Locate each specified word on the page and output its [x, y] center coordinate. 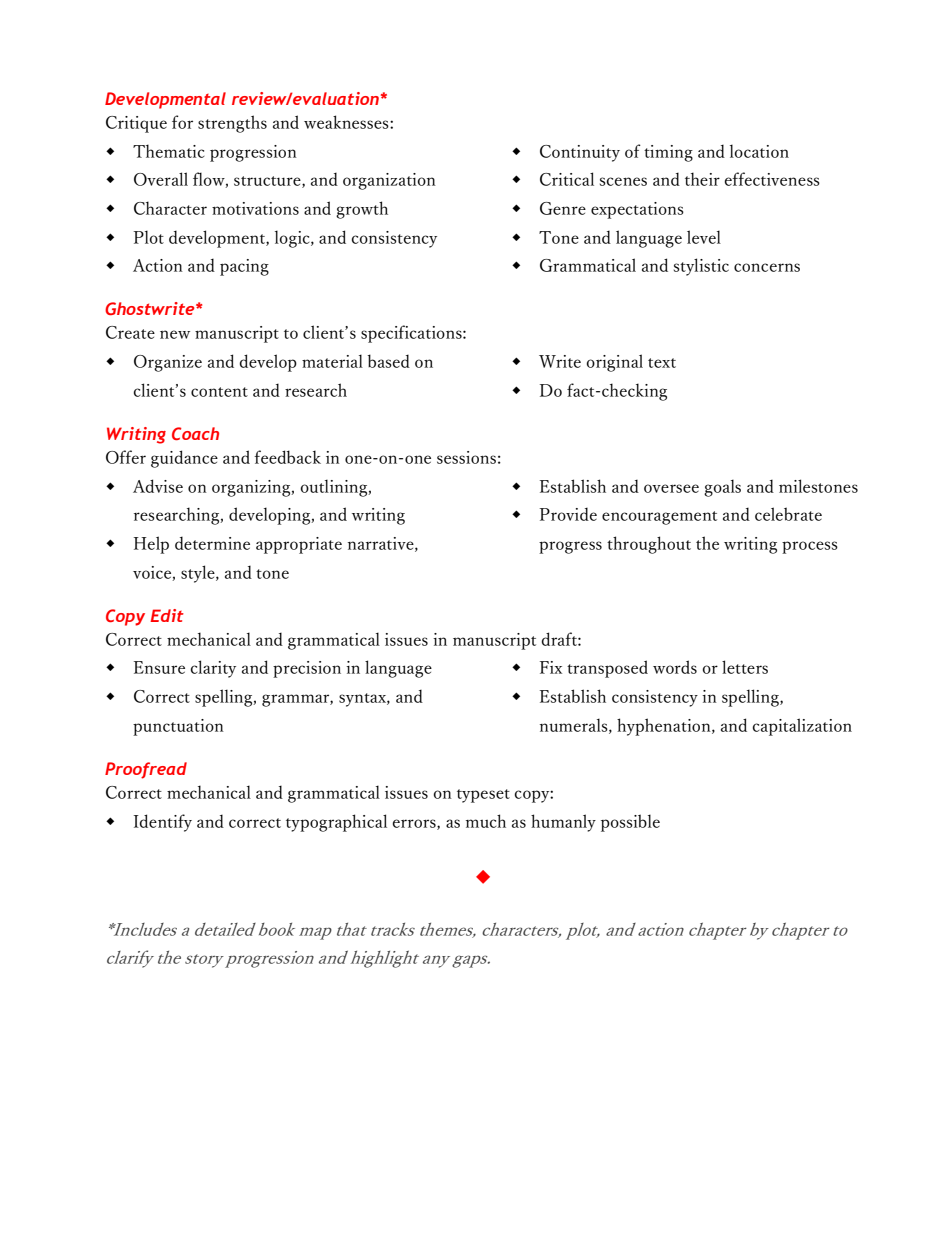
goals [722, 488]
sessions [466, 457]
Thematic [169, 151]
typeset [483, 796]
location [759, 151]
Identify [163, 823]
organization [389, 181]
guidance [184, 459]
